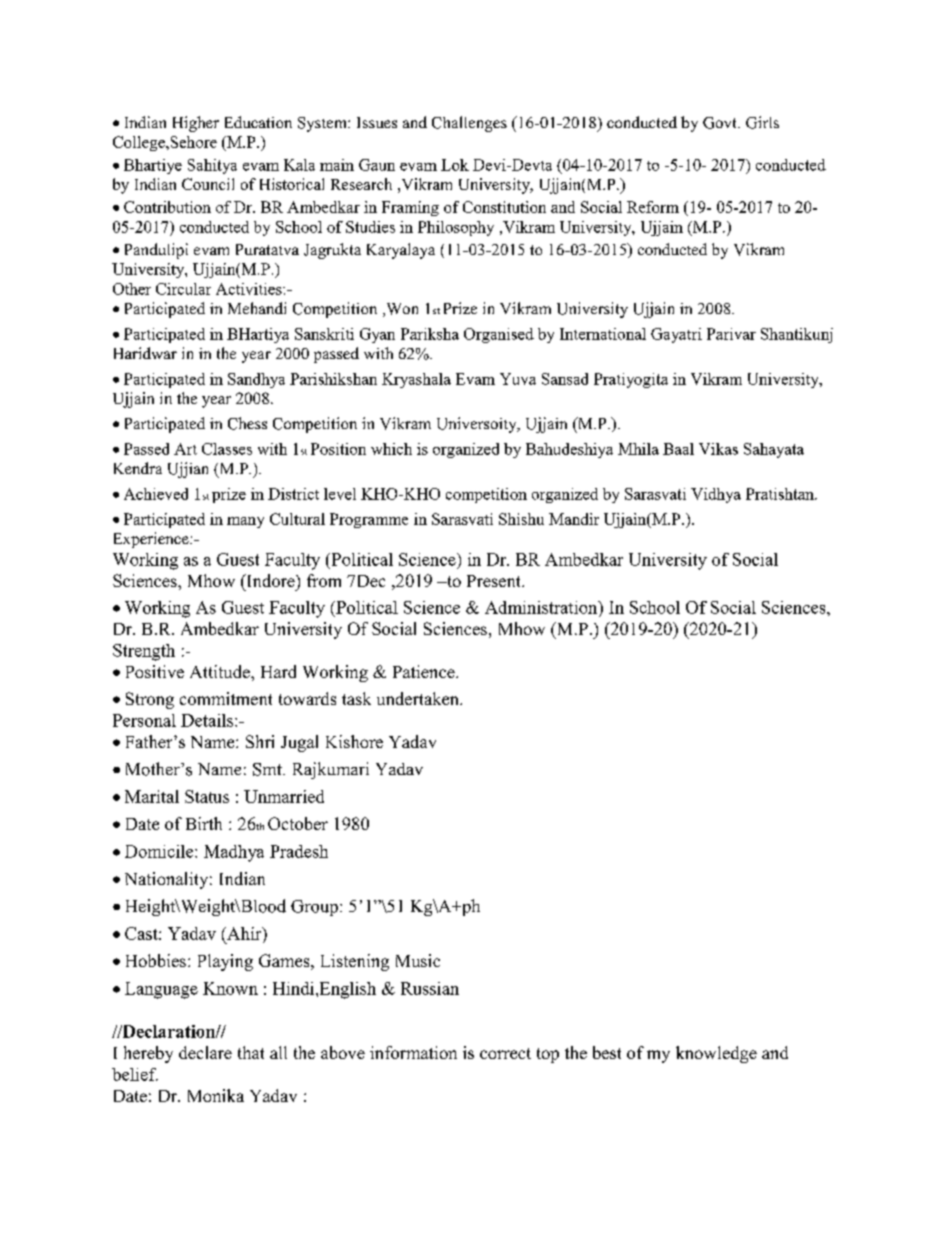  Describe the element at coordinates (419, 698) in the page. I see `undertaken` at that location.
